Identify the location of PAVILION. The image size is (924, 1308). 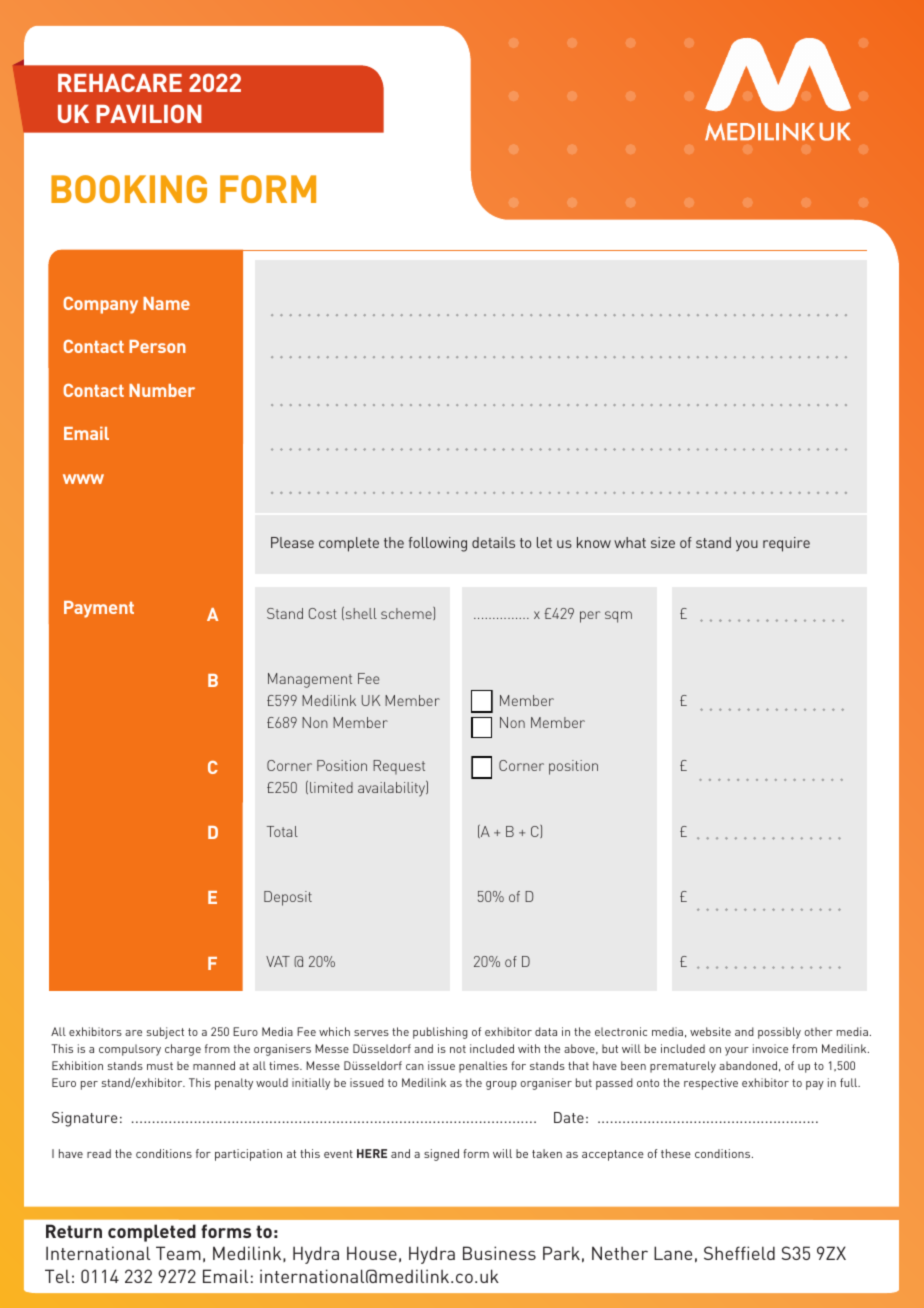
(149, 113).
